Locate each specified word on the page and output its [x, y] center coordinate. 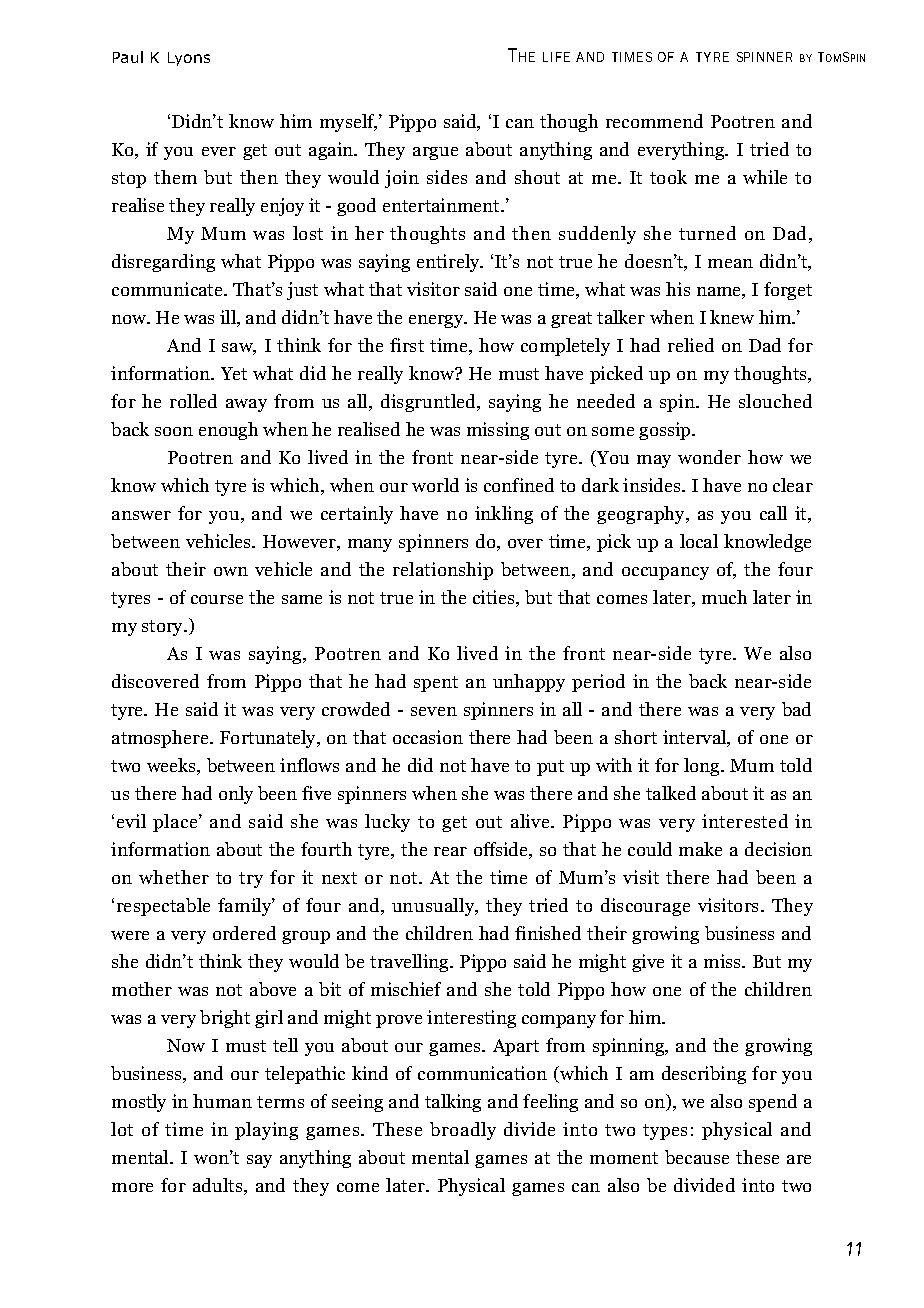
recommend [654, 121]
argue [435, 153]
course [217, 599]
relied [691, 345]
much [724, 597]
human [222, 1101]
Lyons [189, 59]
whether [174, 877]
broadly [463, 1131]
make [700, 849]
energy [437, 321]
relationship [443, 571]
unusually [434, 907]
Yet [234, 373]
